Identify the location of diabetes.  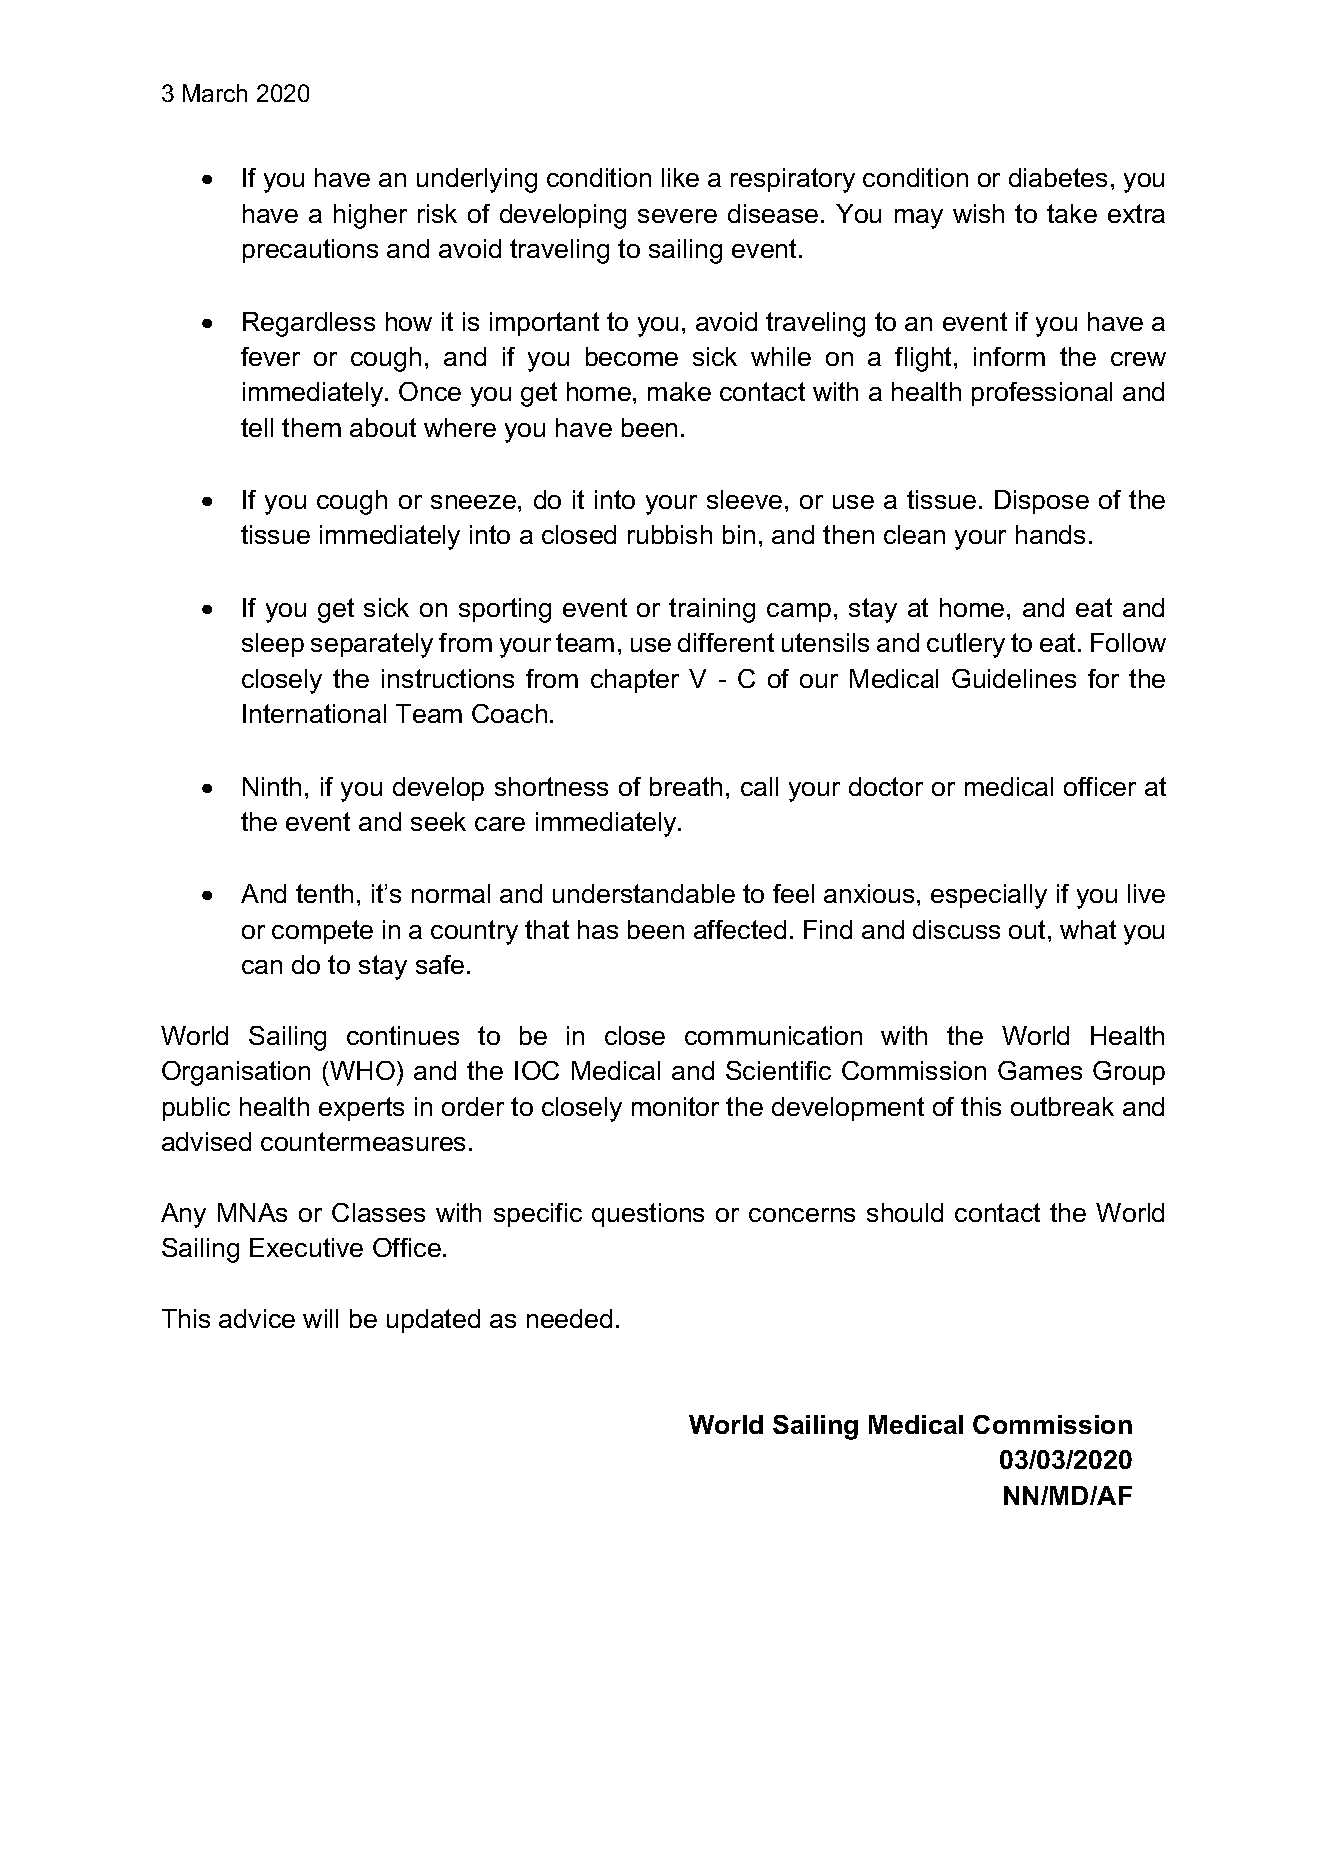
(1058, 177).
